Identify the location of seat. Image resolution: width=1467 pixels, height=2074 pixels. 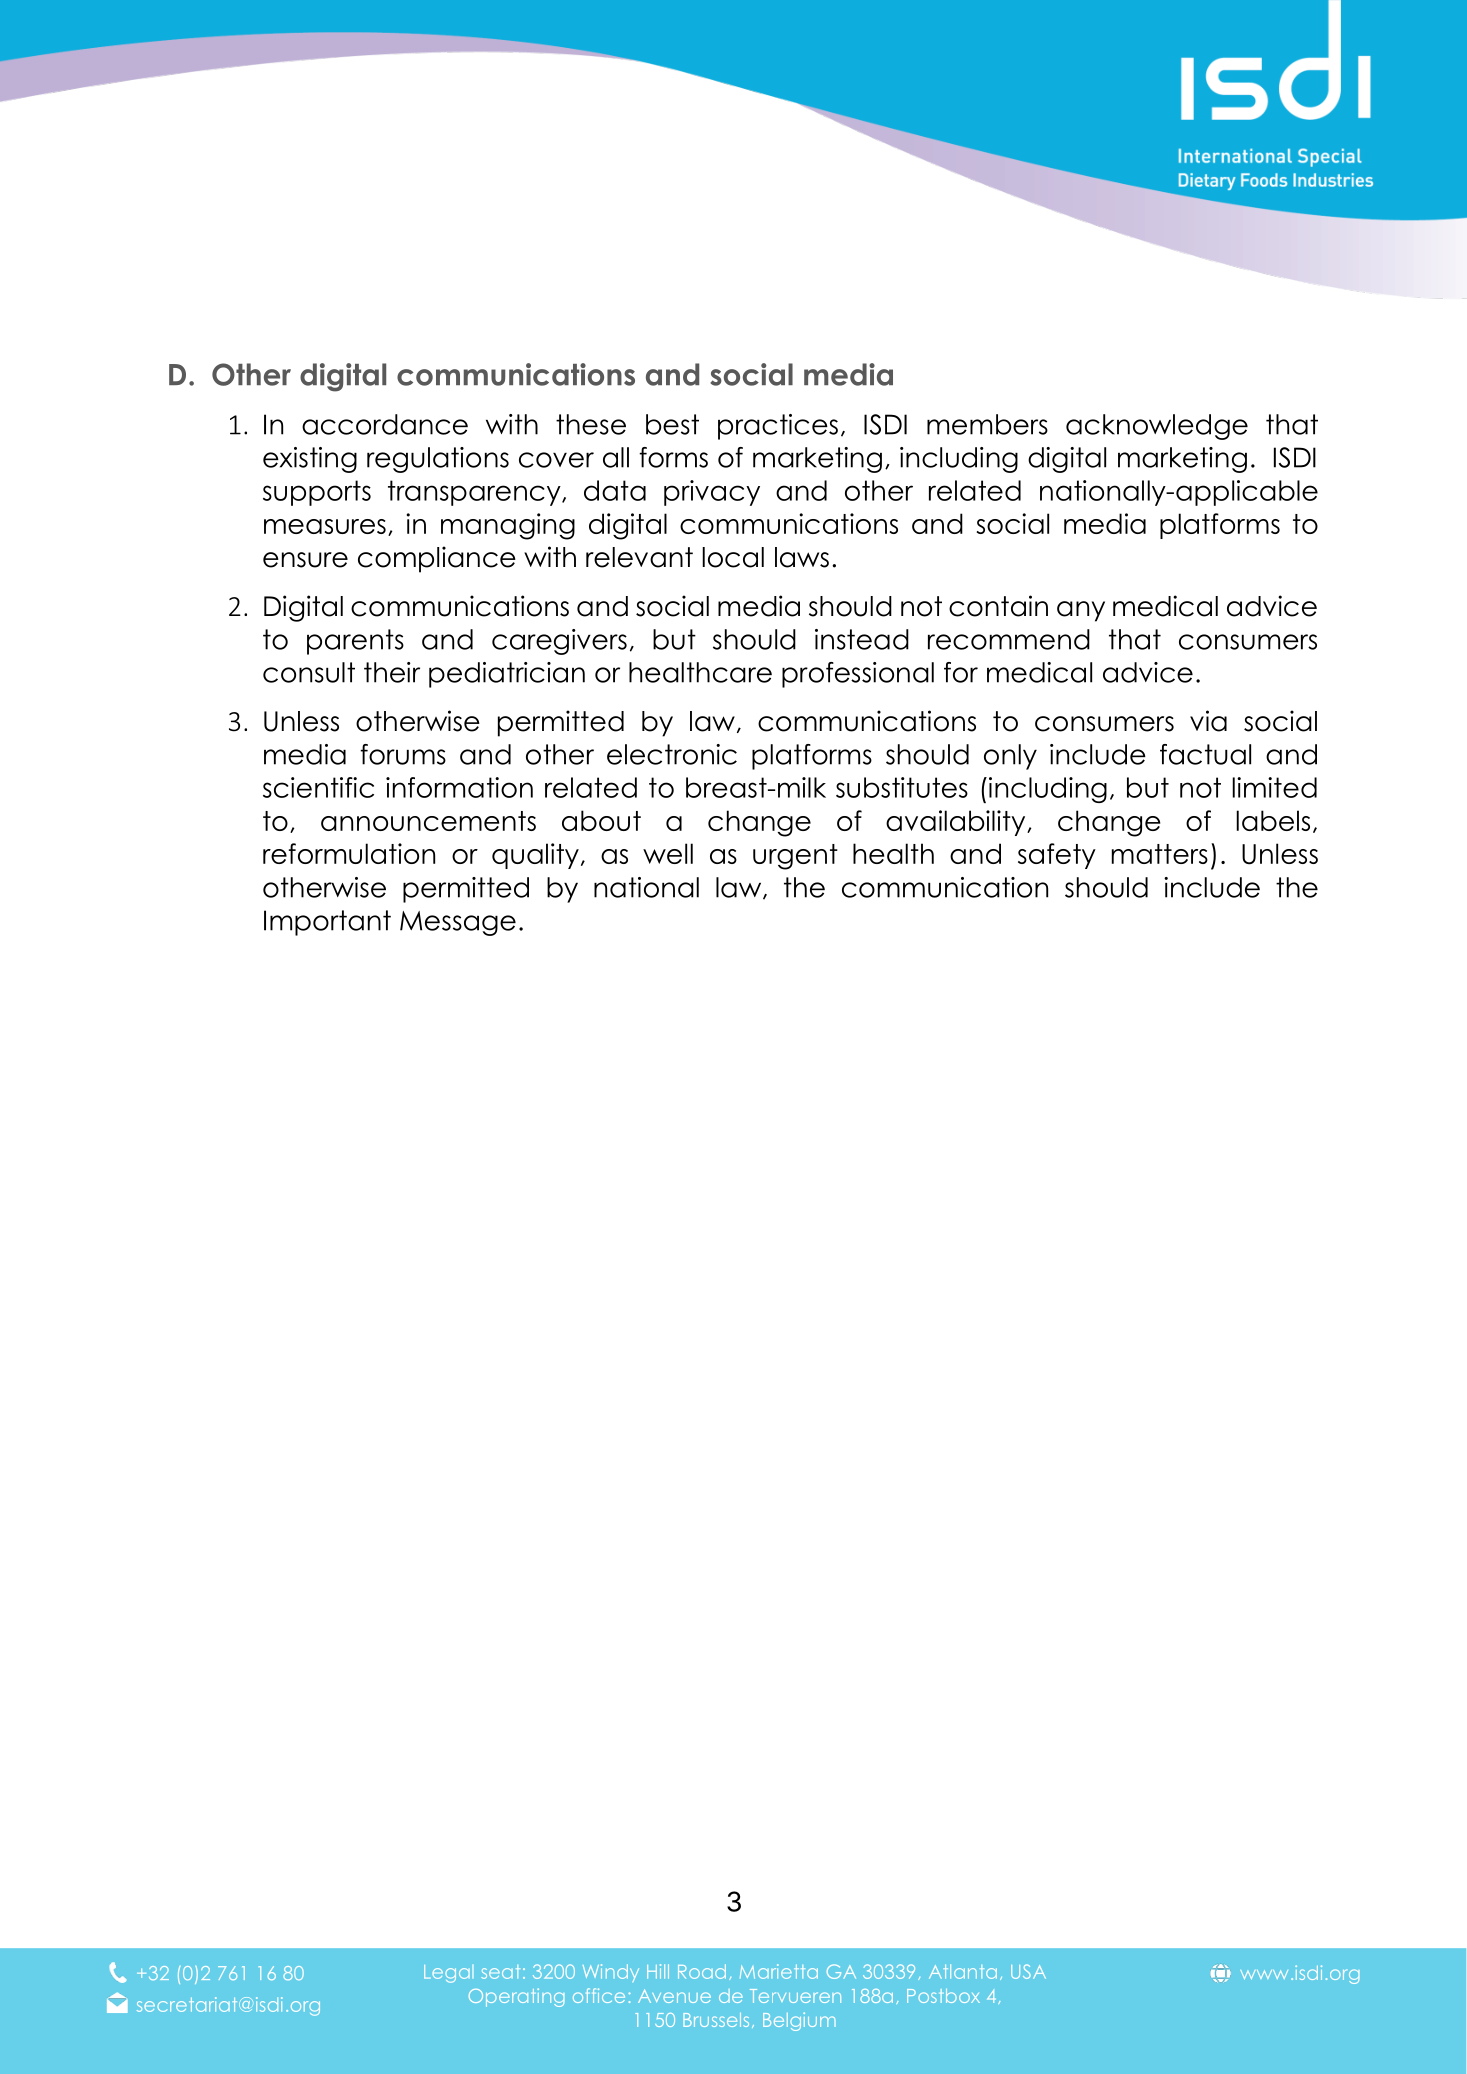
(500, 1972).
